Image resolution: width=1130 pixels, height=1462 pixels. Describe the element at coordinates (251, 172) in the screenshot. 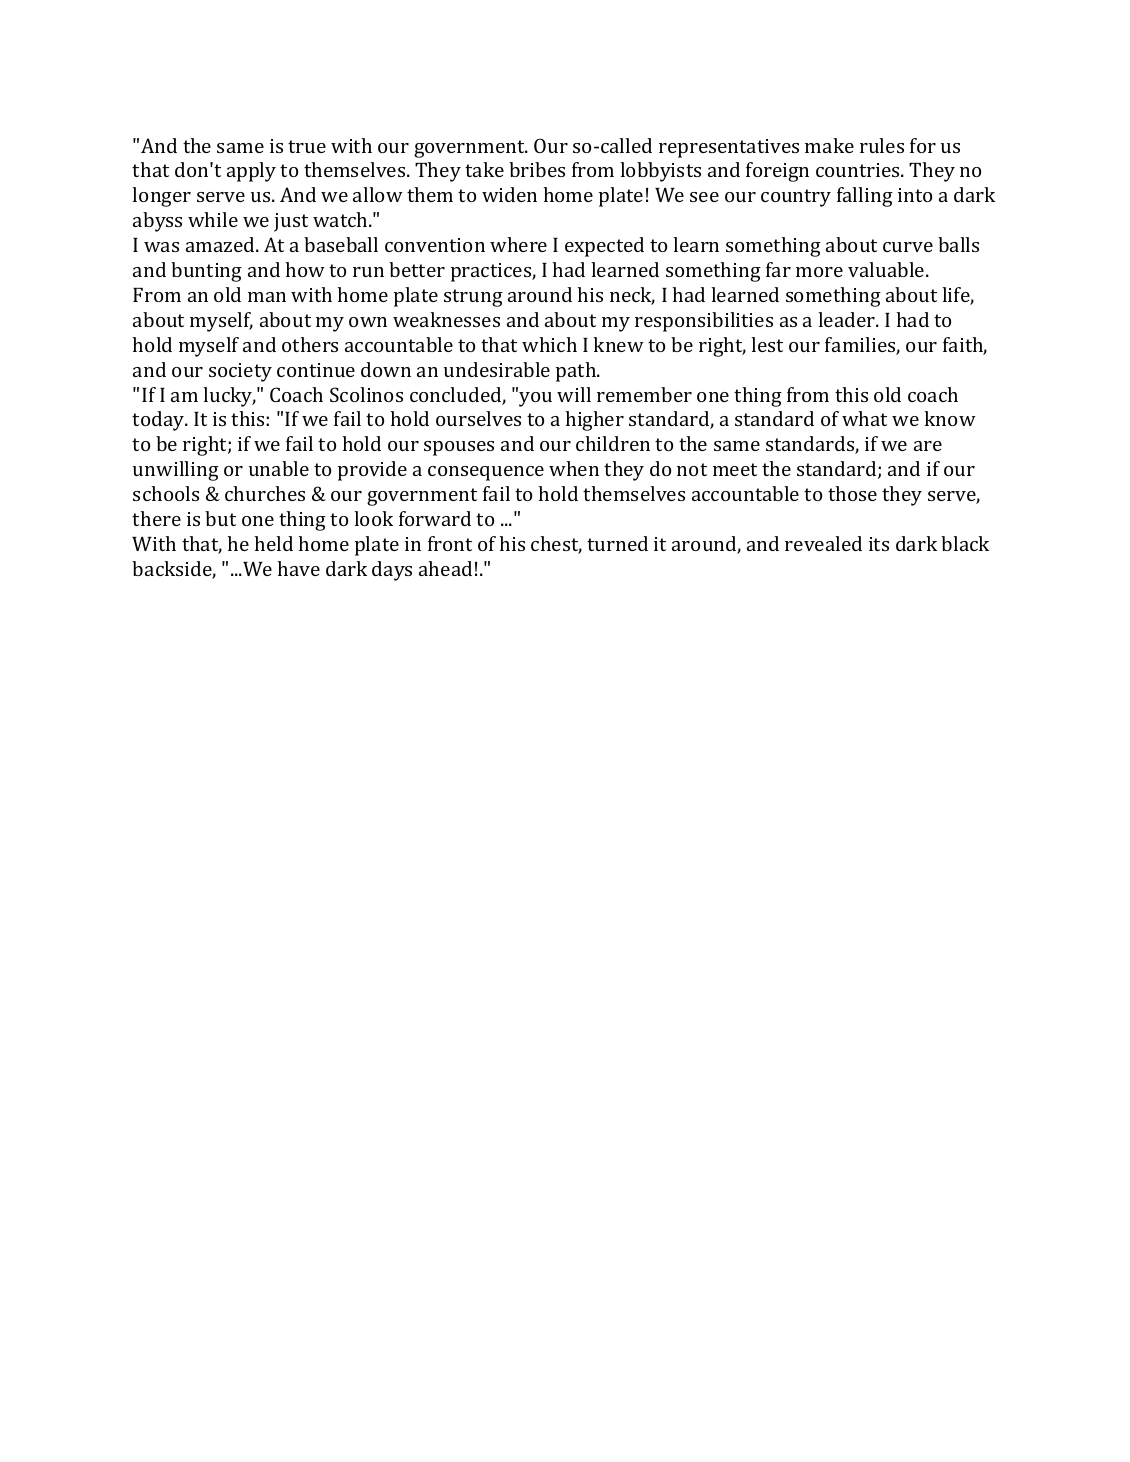

I see `apply` at that location.
